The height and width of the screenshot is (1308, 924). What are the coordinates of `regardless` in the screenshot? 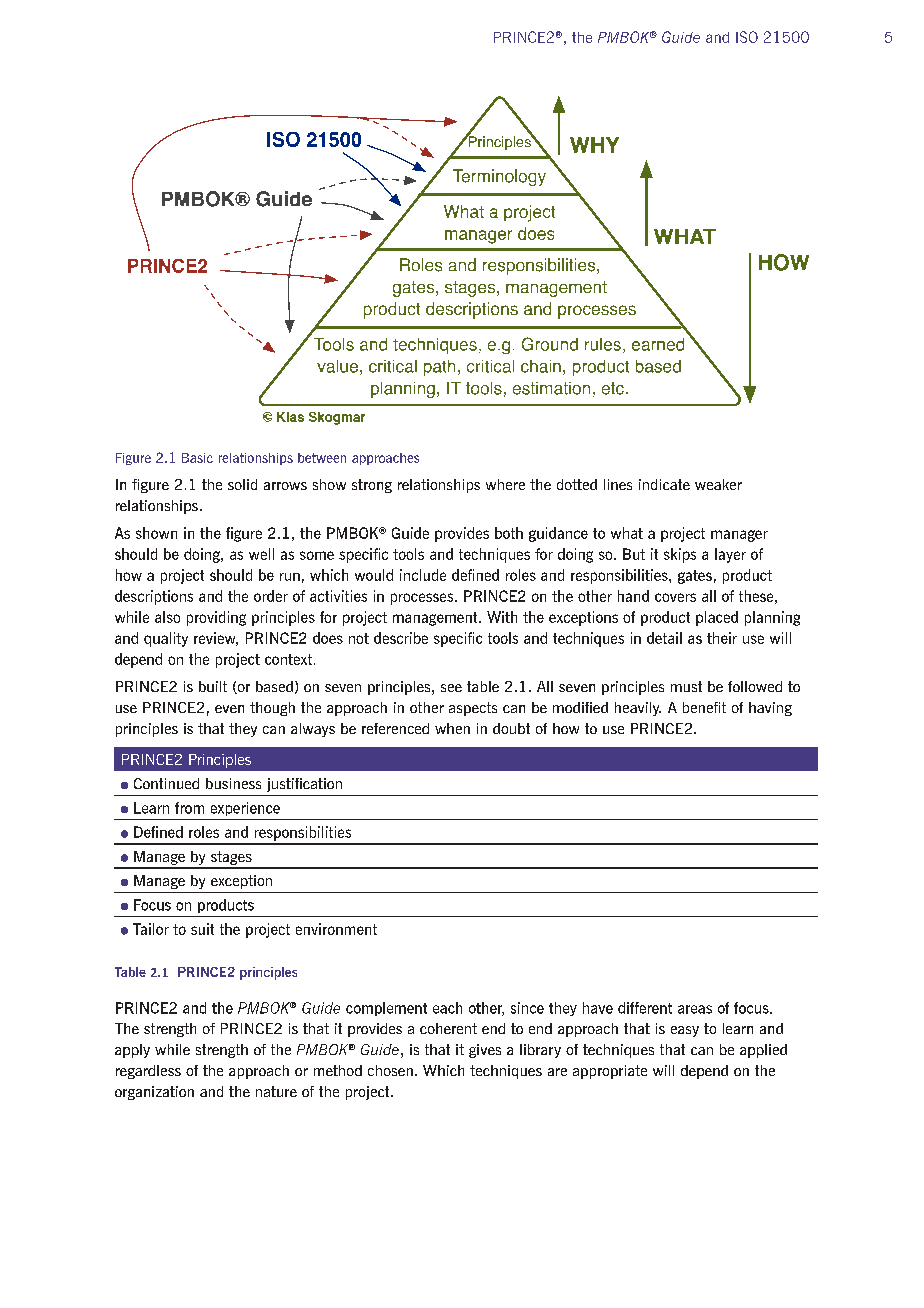 It's located at (148, 1072).
